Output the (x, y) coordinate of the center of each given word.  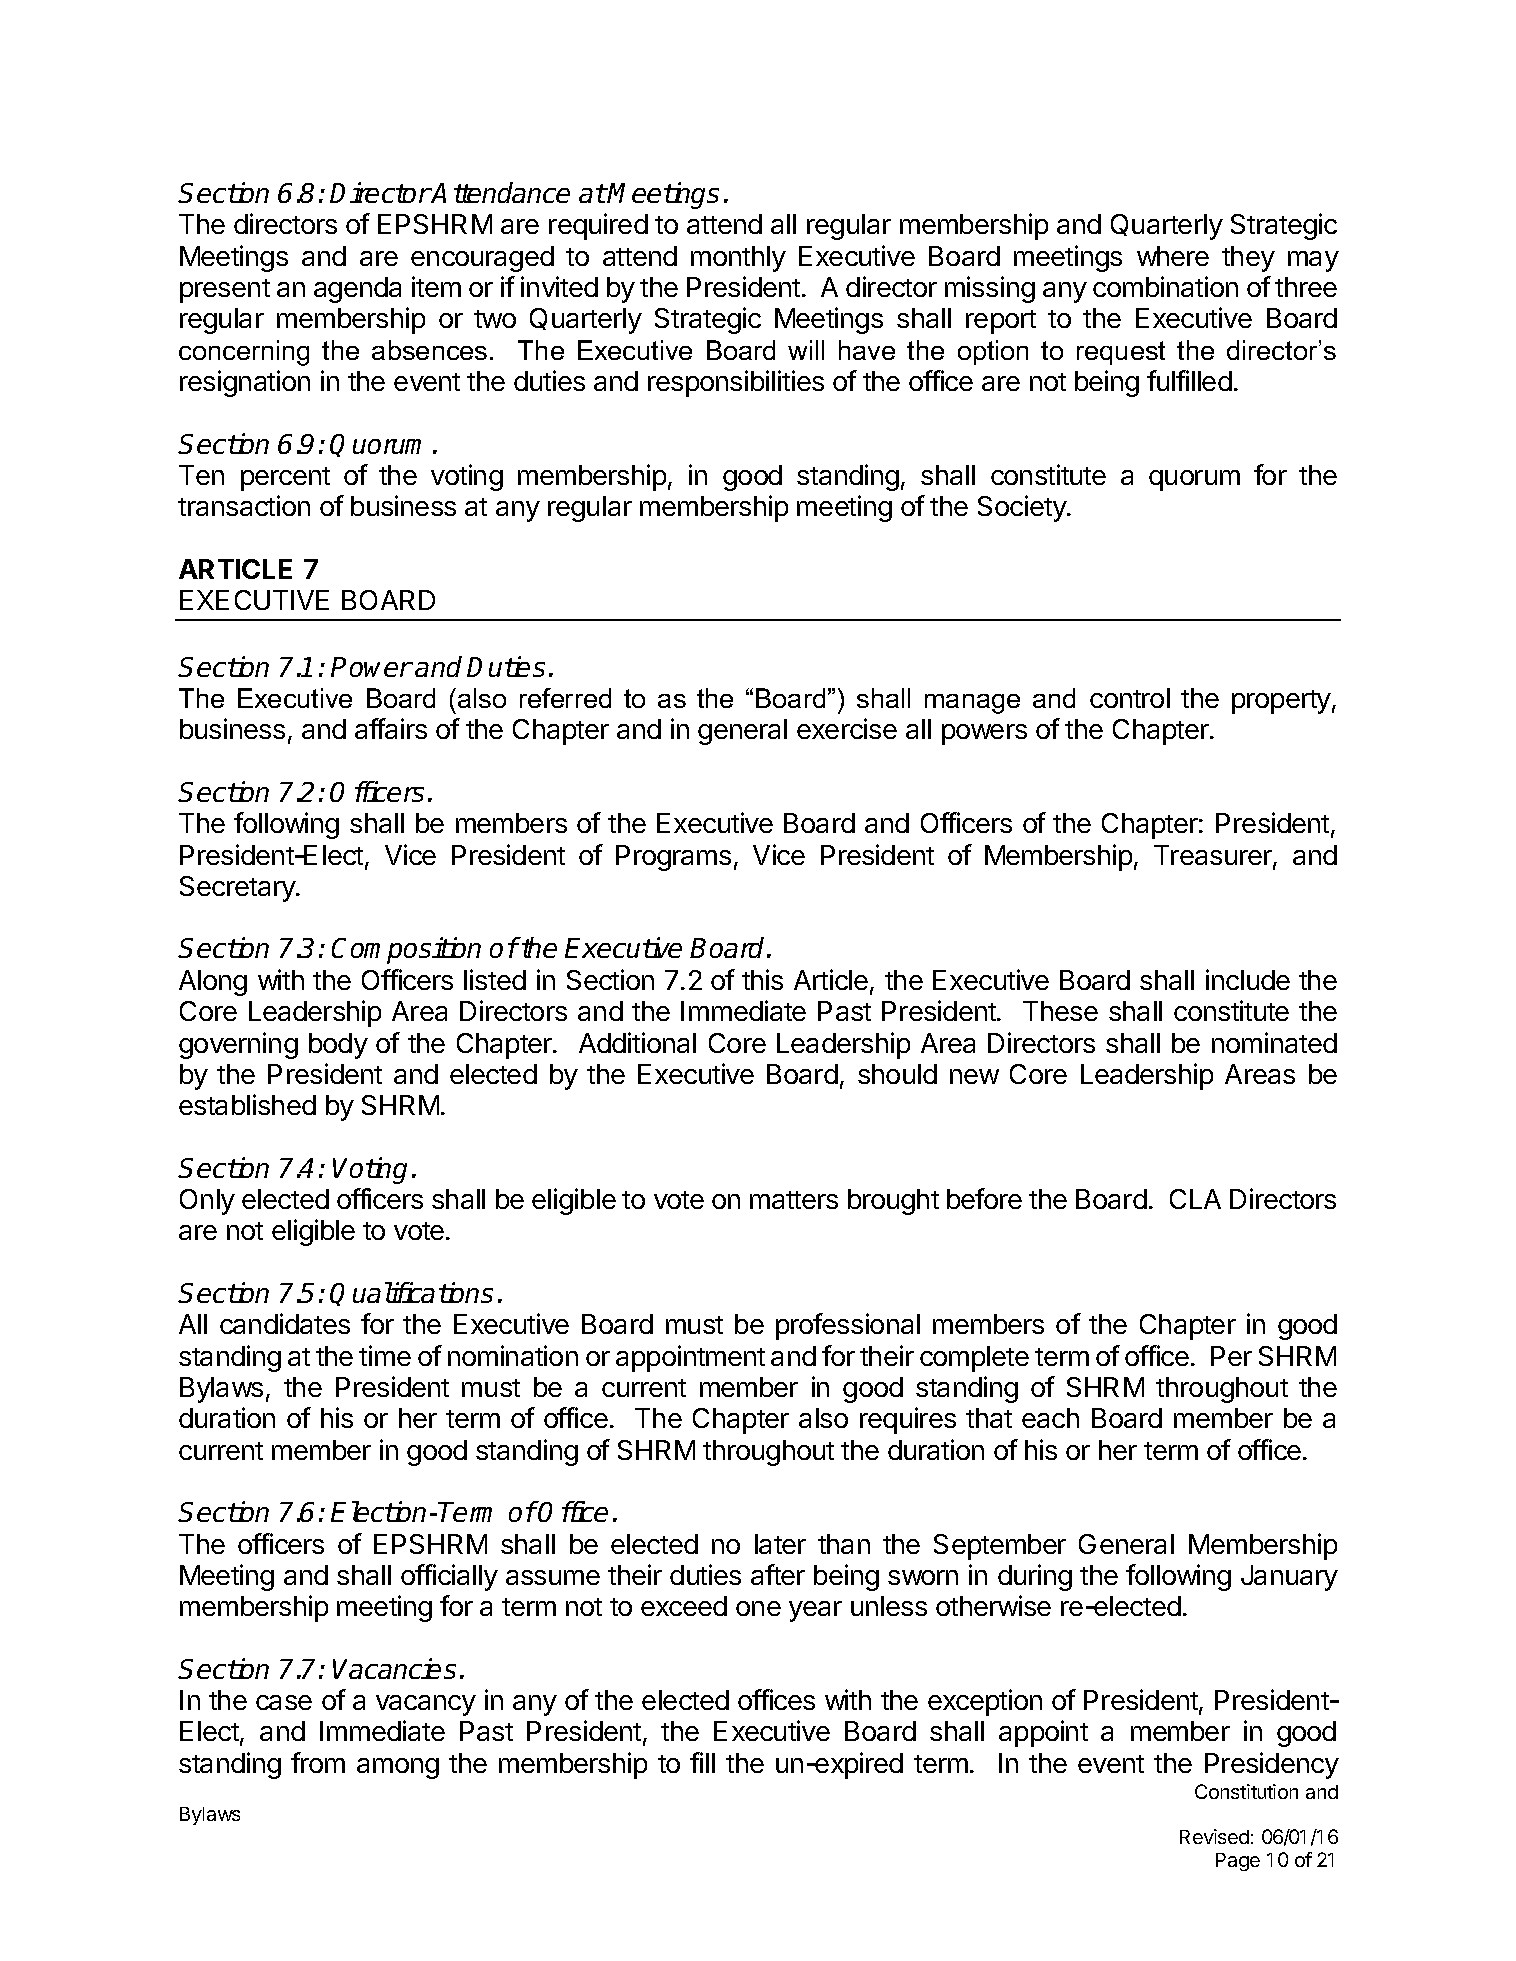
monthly (738, 259)
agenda (357, 290)
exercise (847, 728)
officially (449, 1577)
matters (794, 1200)
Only (207, 1202)
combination (1165, 286)
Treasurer (1214, 856)
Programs (673, 858)
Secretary (238, 889)
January (1289, 1578)
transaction (244, 505)
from (318, 1762)
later (780, 1544)
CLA (1195, 1199)
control (1130, 698)
